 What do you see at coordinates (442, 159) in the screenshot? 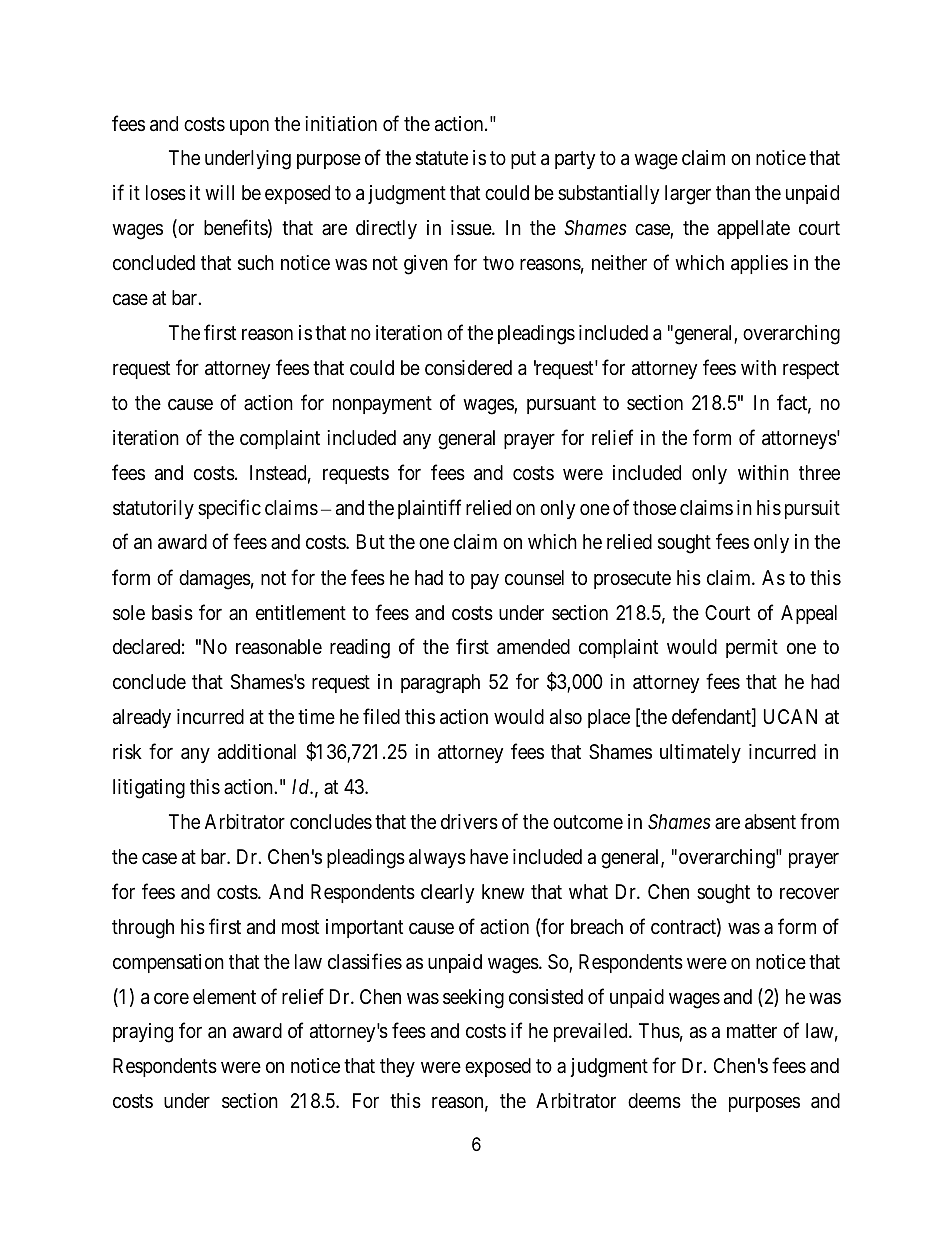
I see `statute` at bounding box center [442, 159].
